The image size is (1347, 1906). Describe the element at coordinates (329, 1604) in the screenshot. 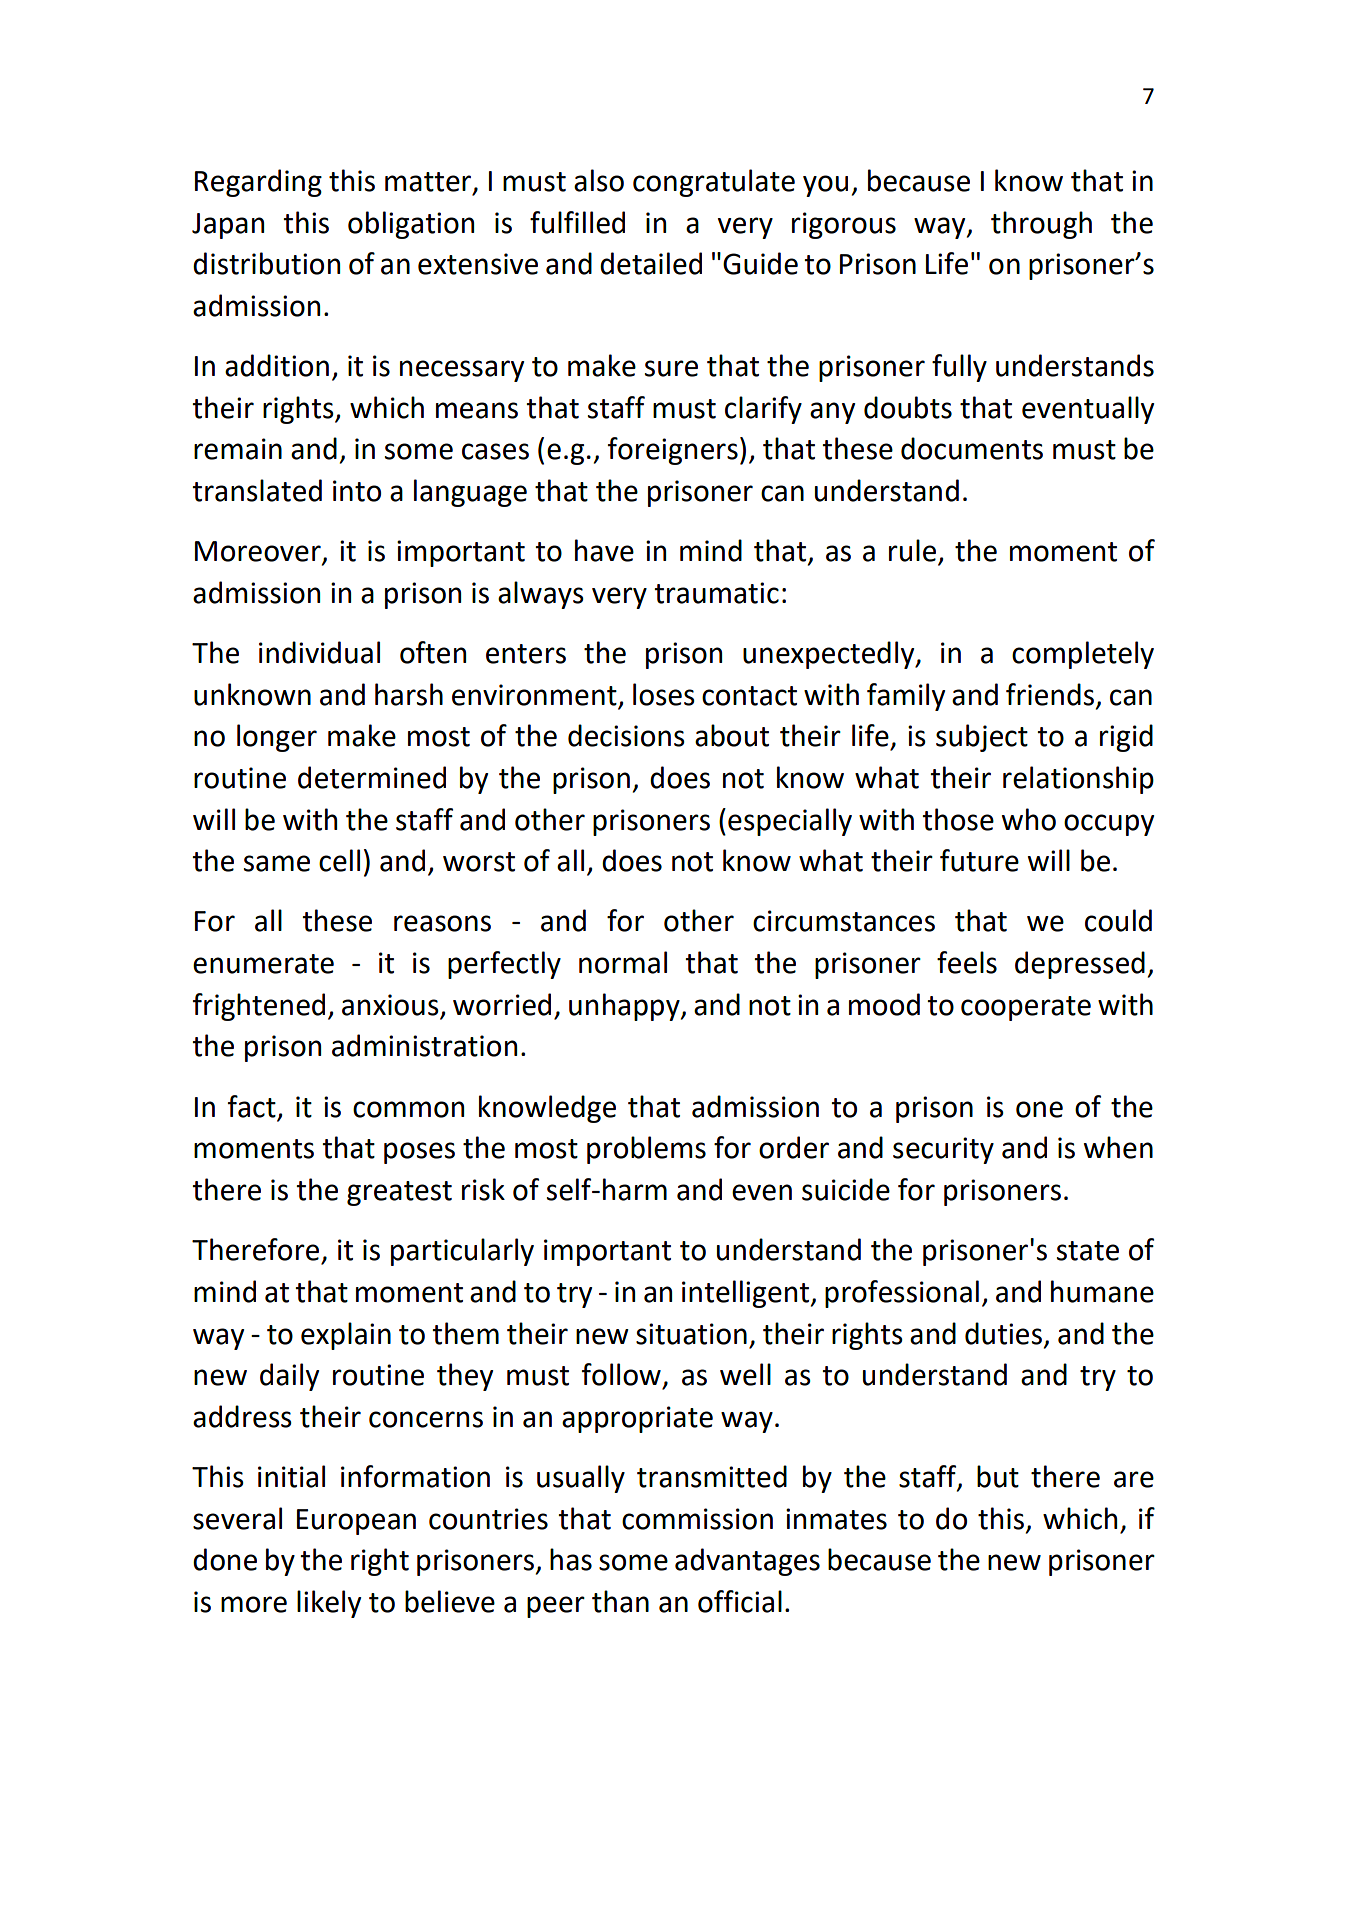

I see `likely` at that location.
